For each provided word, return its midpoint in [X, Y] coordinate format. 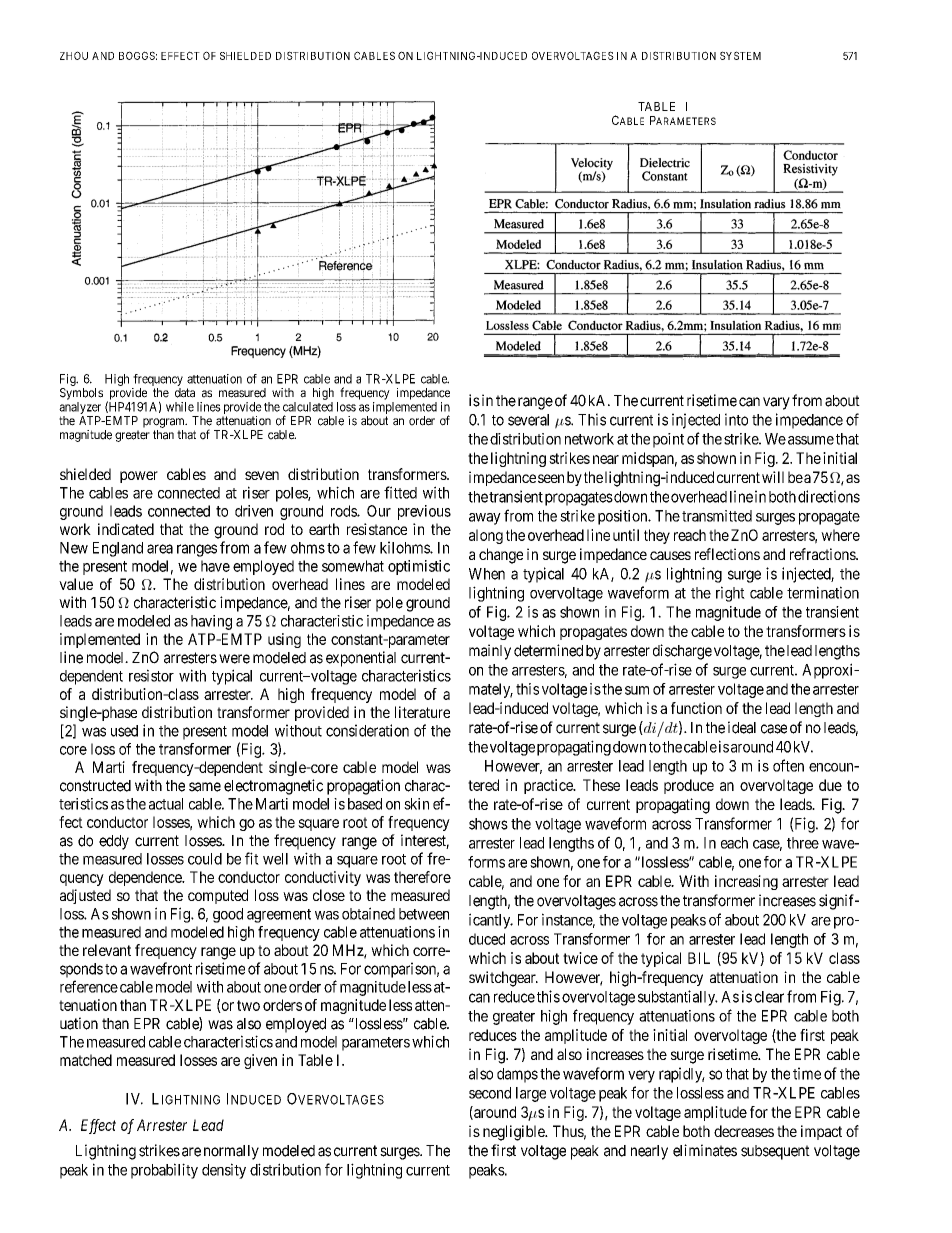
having [211, 622]
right [730, 594]
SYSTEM [740, 55]
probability [164, 1171]
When [487, 574]
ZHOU [74, 55]
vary [776, 403]
